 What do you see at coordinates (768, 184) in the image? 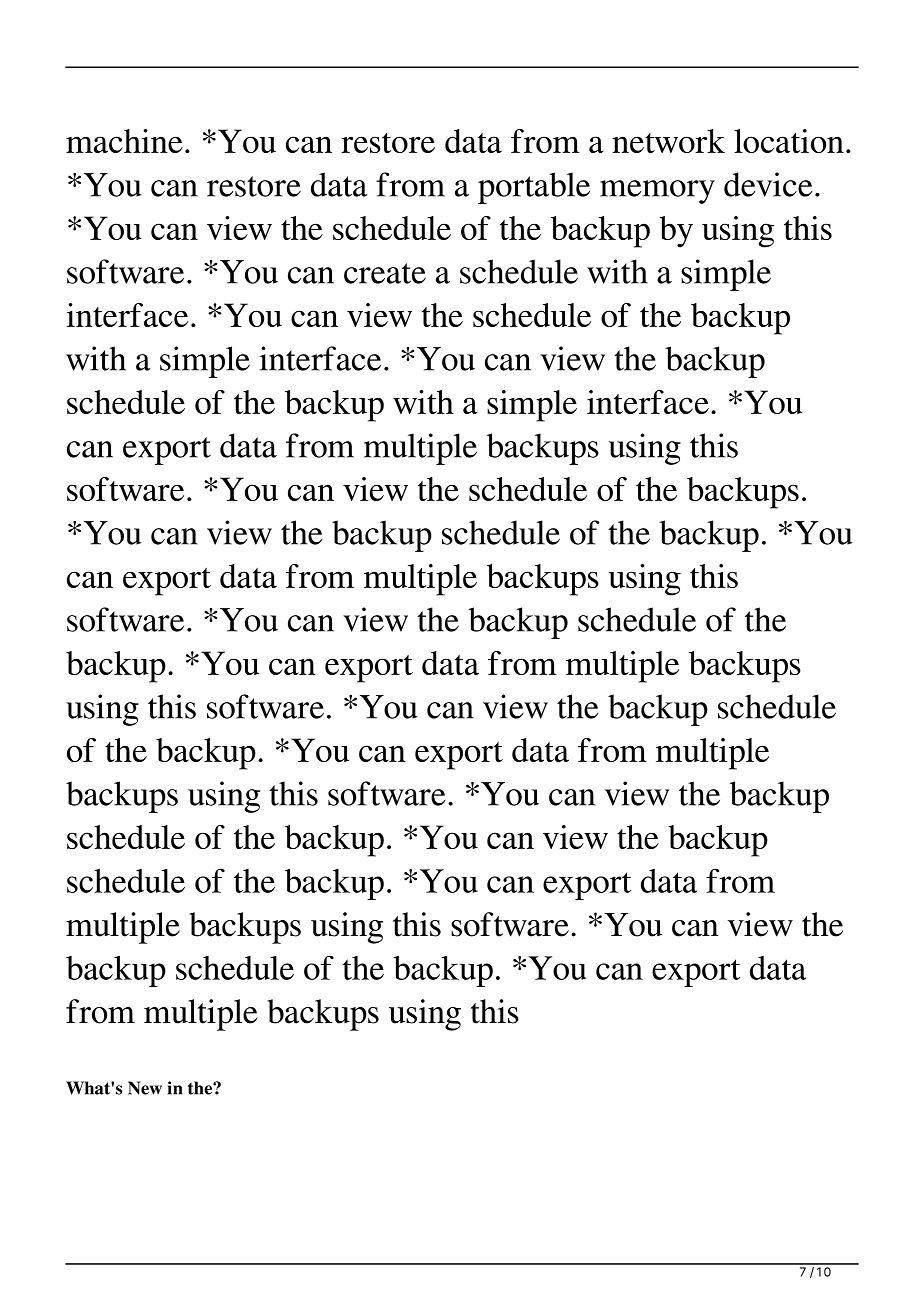
I see `device` at bounding box center [768, 184].
